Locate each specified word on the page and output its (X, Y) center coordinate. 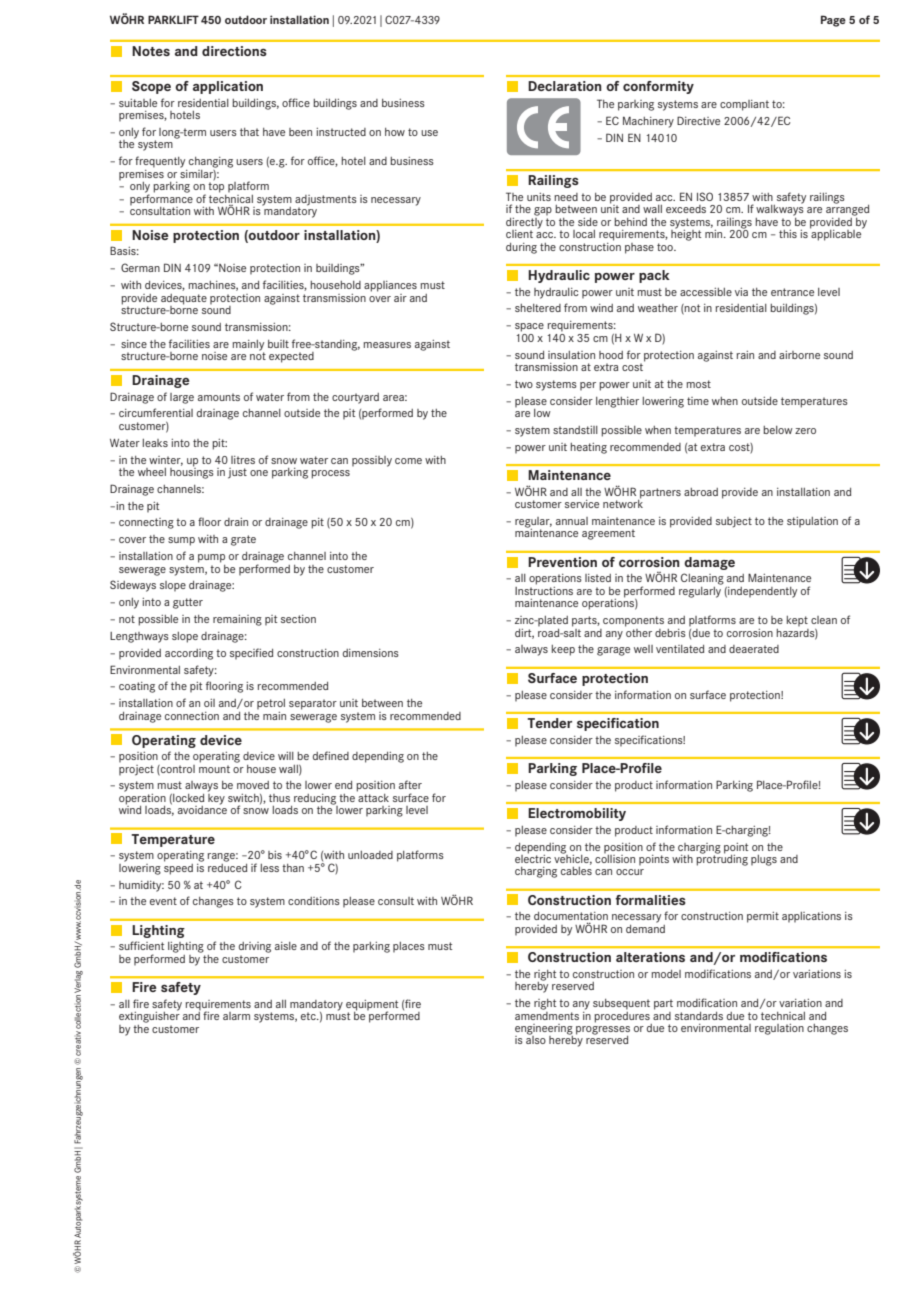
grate (243, 540)
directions (234, 51)
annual (572, 521)
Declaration (565, 86)
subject (734, 522)
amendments (547, 1014)
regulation (779, 1029)
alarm (236, 1016)
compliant (744, 105)
